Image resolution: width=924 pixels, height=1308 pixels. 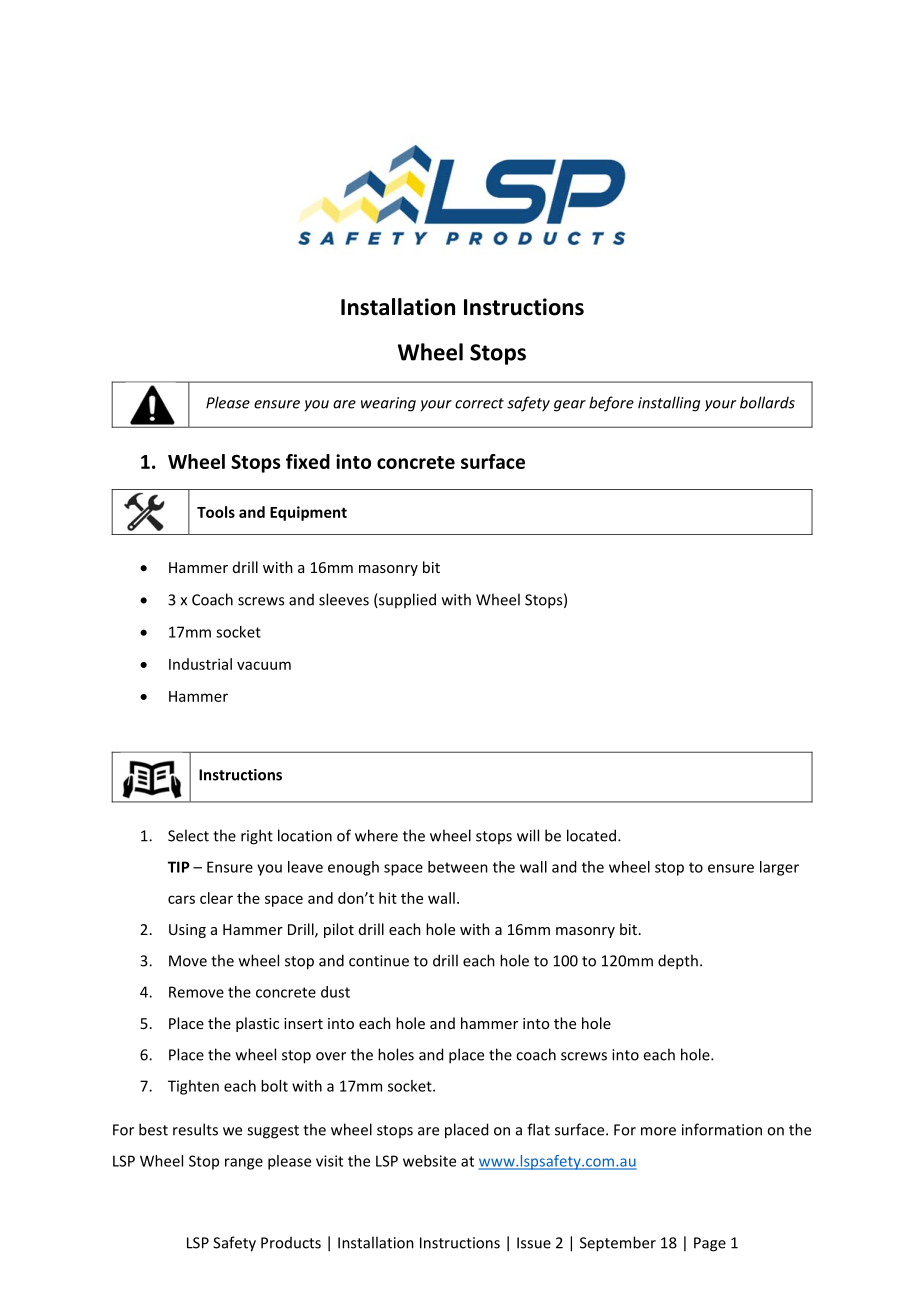 What do you see at coordinates (264, 665) in the screenshot?
I see `vacuum` at bounding box center [264, 665].
